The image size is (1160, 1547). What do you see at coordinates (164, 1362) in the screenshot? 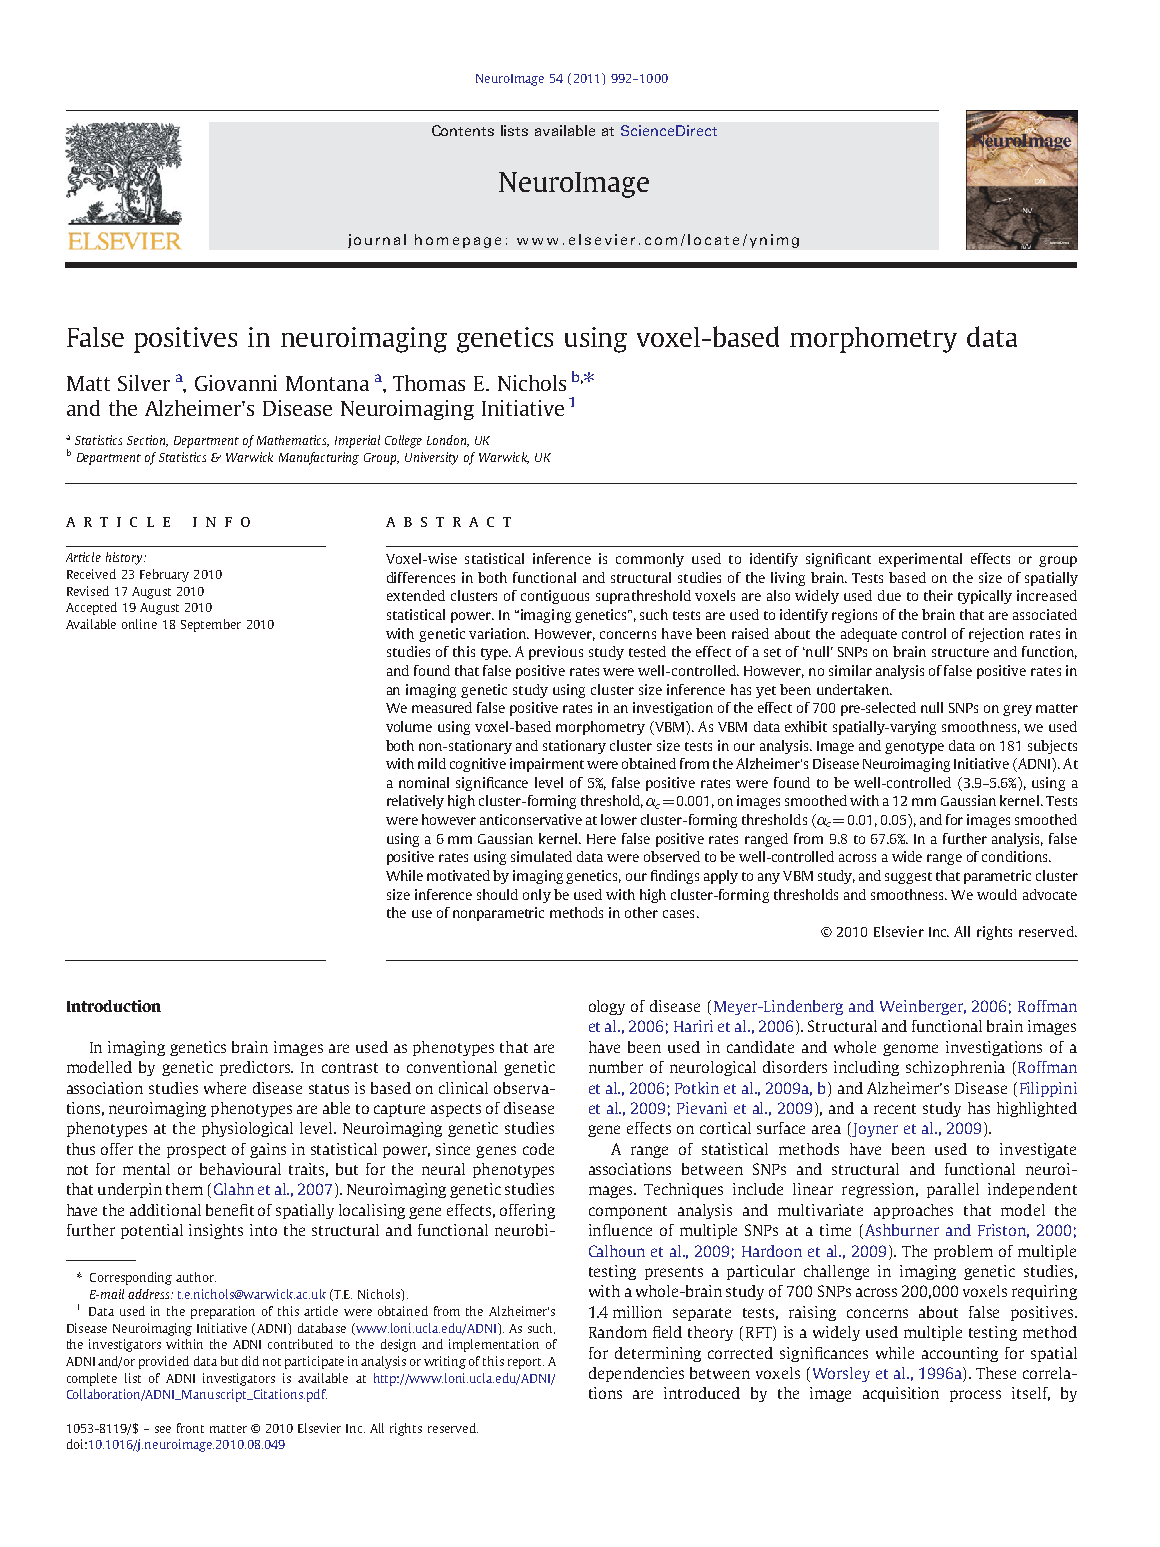
I see `provided` at bounding box center [164, 1362].
